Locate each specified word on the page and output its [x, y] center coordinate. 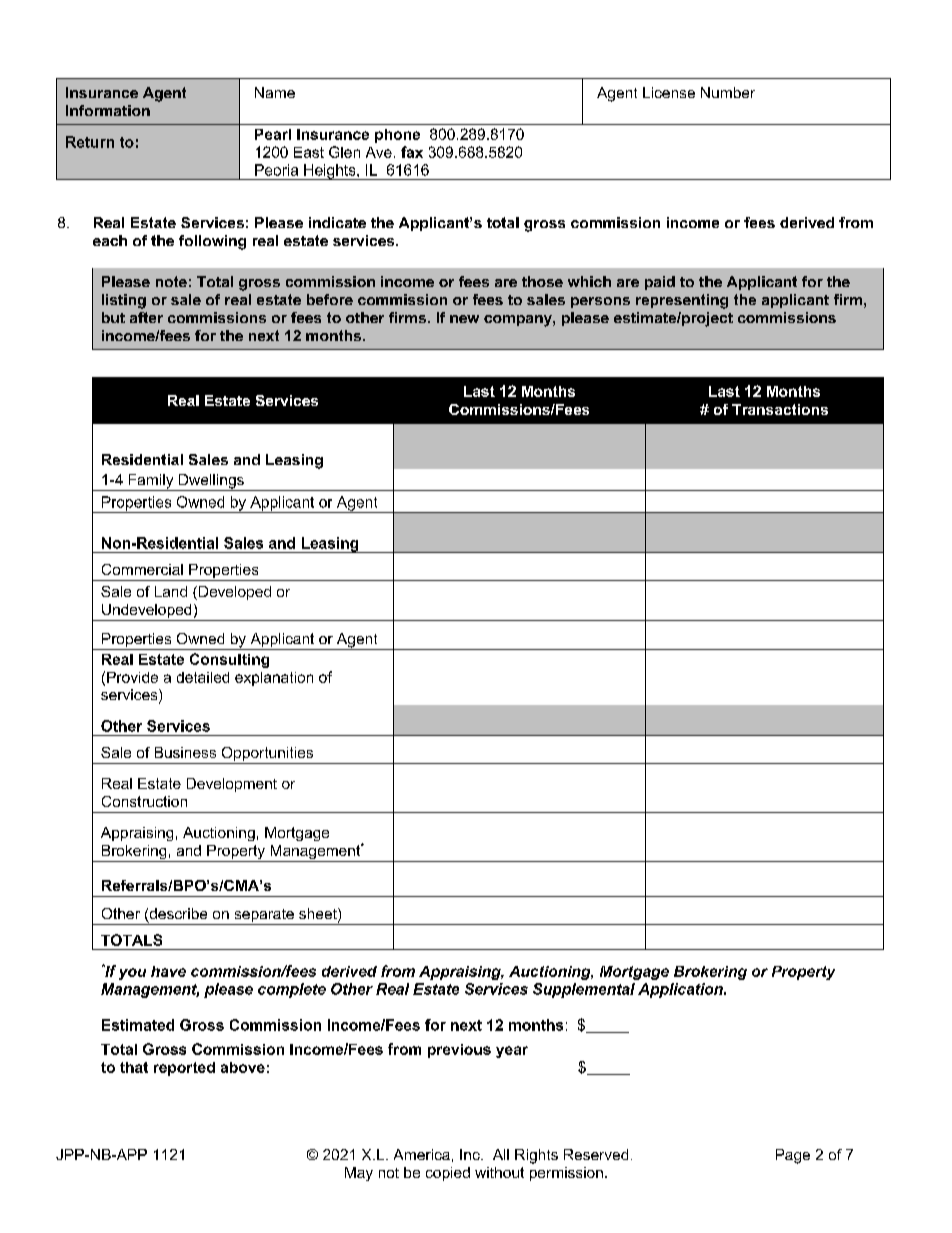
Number [728, 92]
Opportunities [267, 755]
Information [108, 110]
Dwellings [211, 482]
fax [412, 152]
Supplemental [584, 990]
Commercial [142, 569]
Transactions [780, 409]
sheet [319, 915]
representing [682, 301]
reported [184, 1069]
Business [185, 752]
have [168, 971]
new [464, 319]
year [512, 1052]
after [146, 317]
